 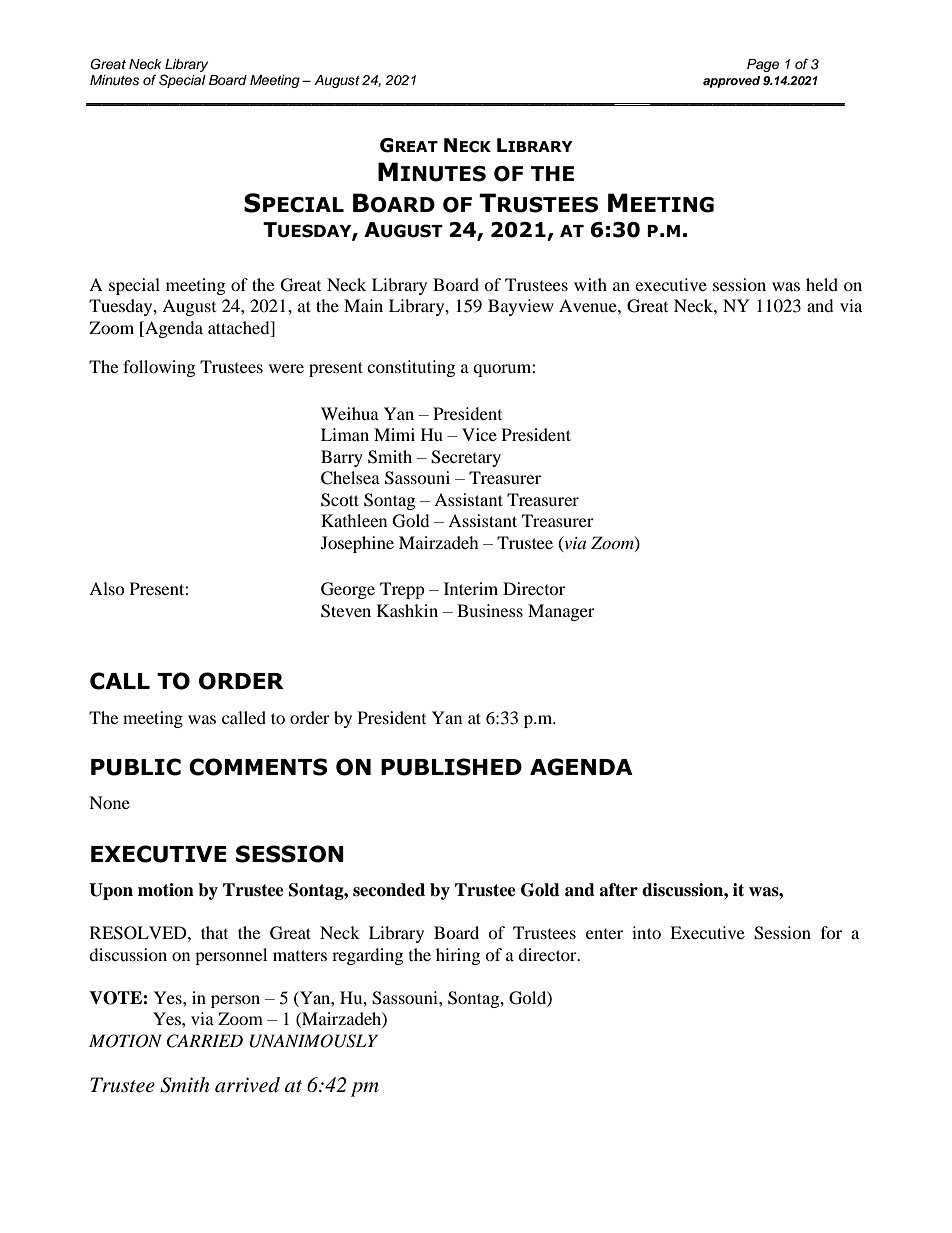 I want to click on approved, so click(x=731, y=82).
